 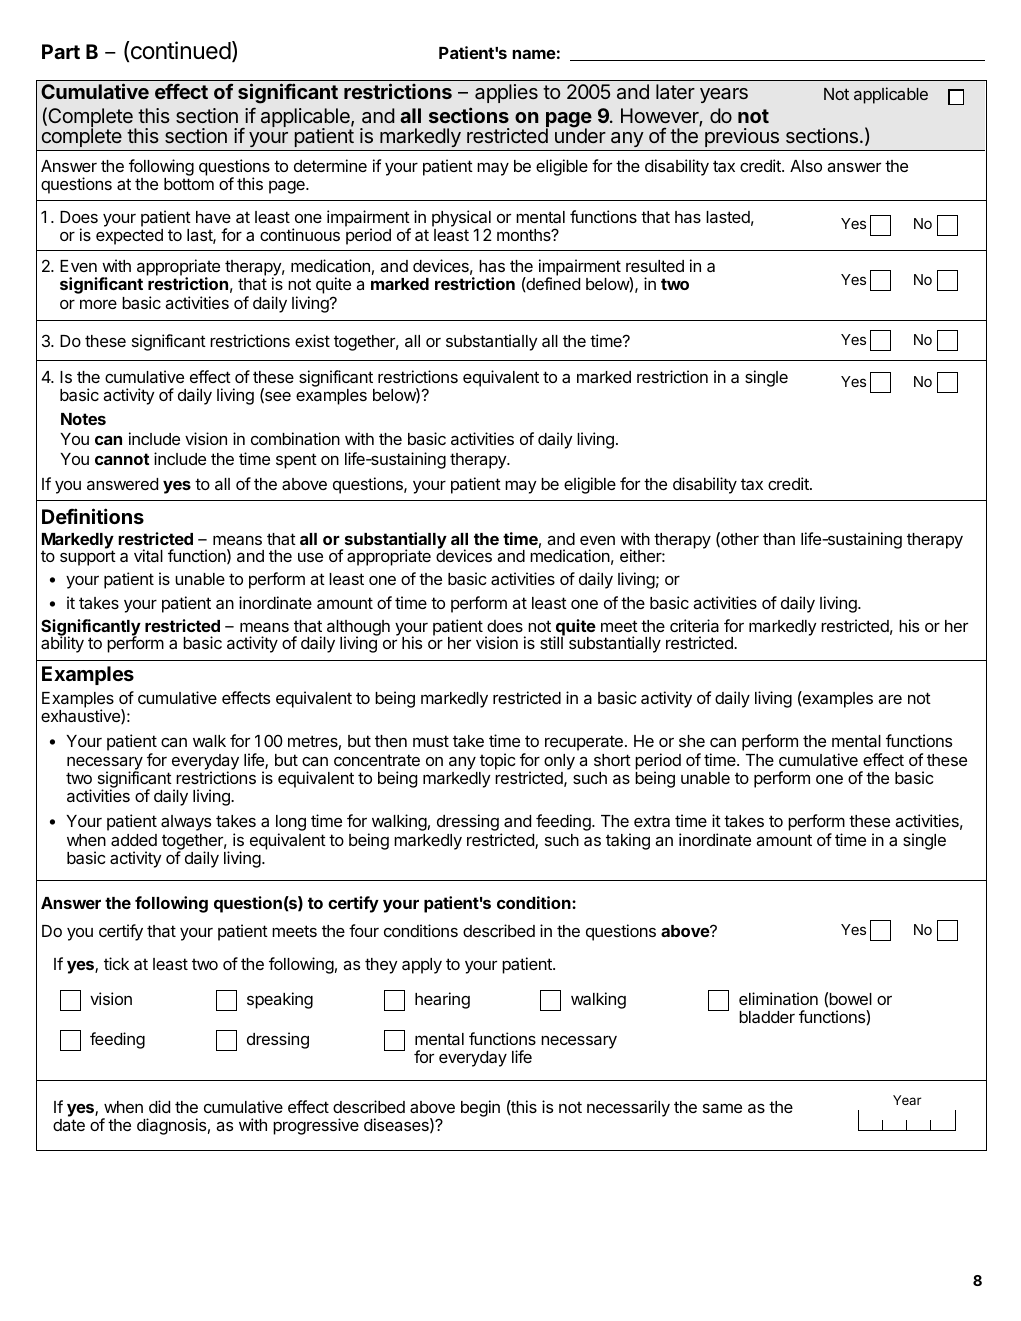 I want to click on than, so click(x=779, y=539).
